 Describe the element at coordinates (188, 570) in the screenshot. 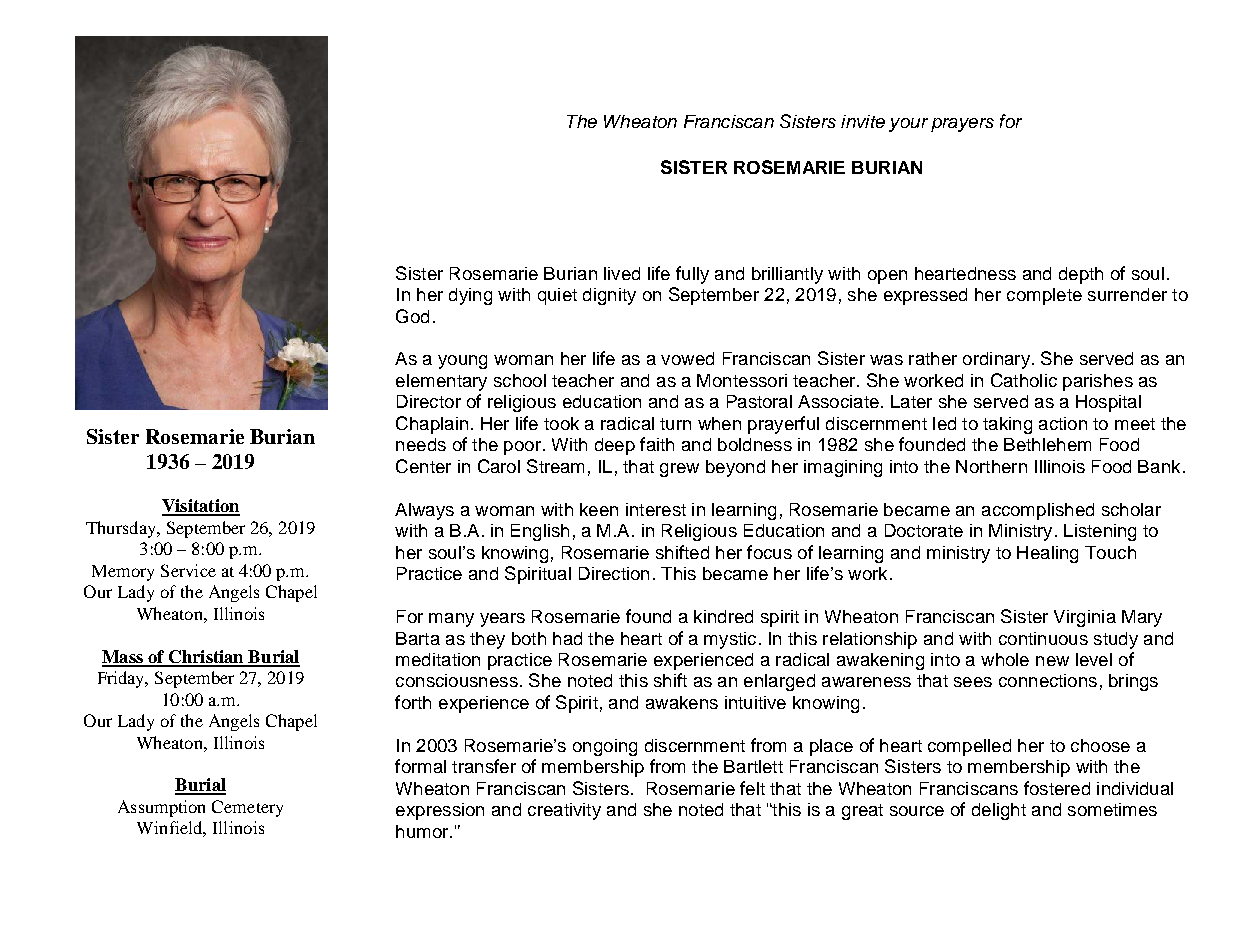

I see `Service` at that location.
